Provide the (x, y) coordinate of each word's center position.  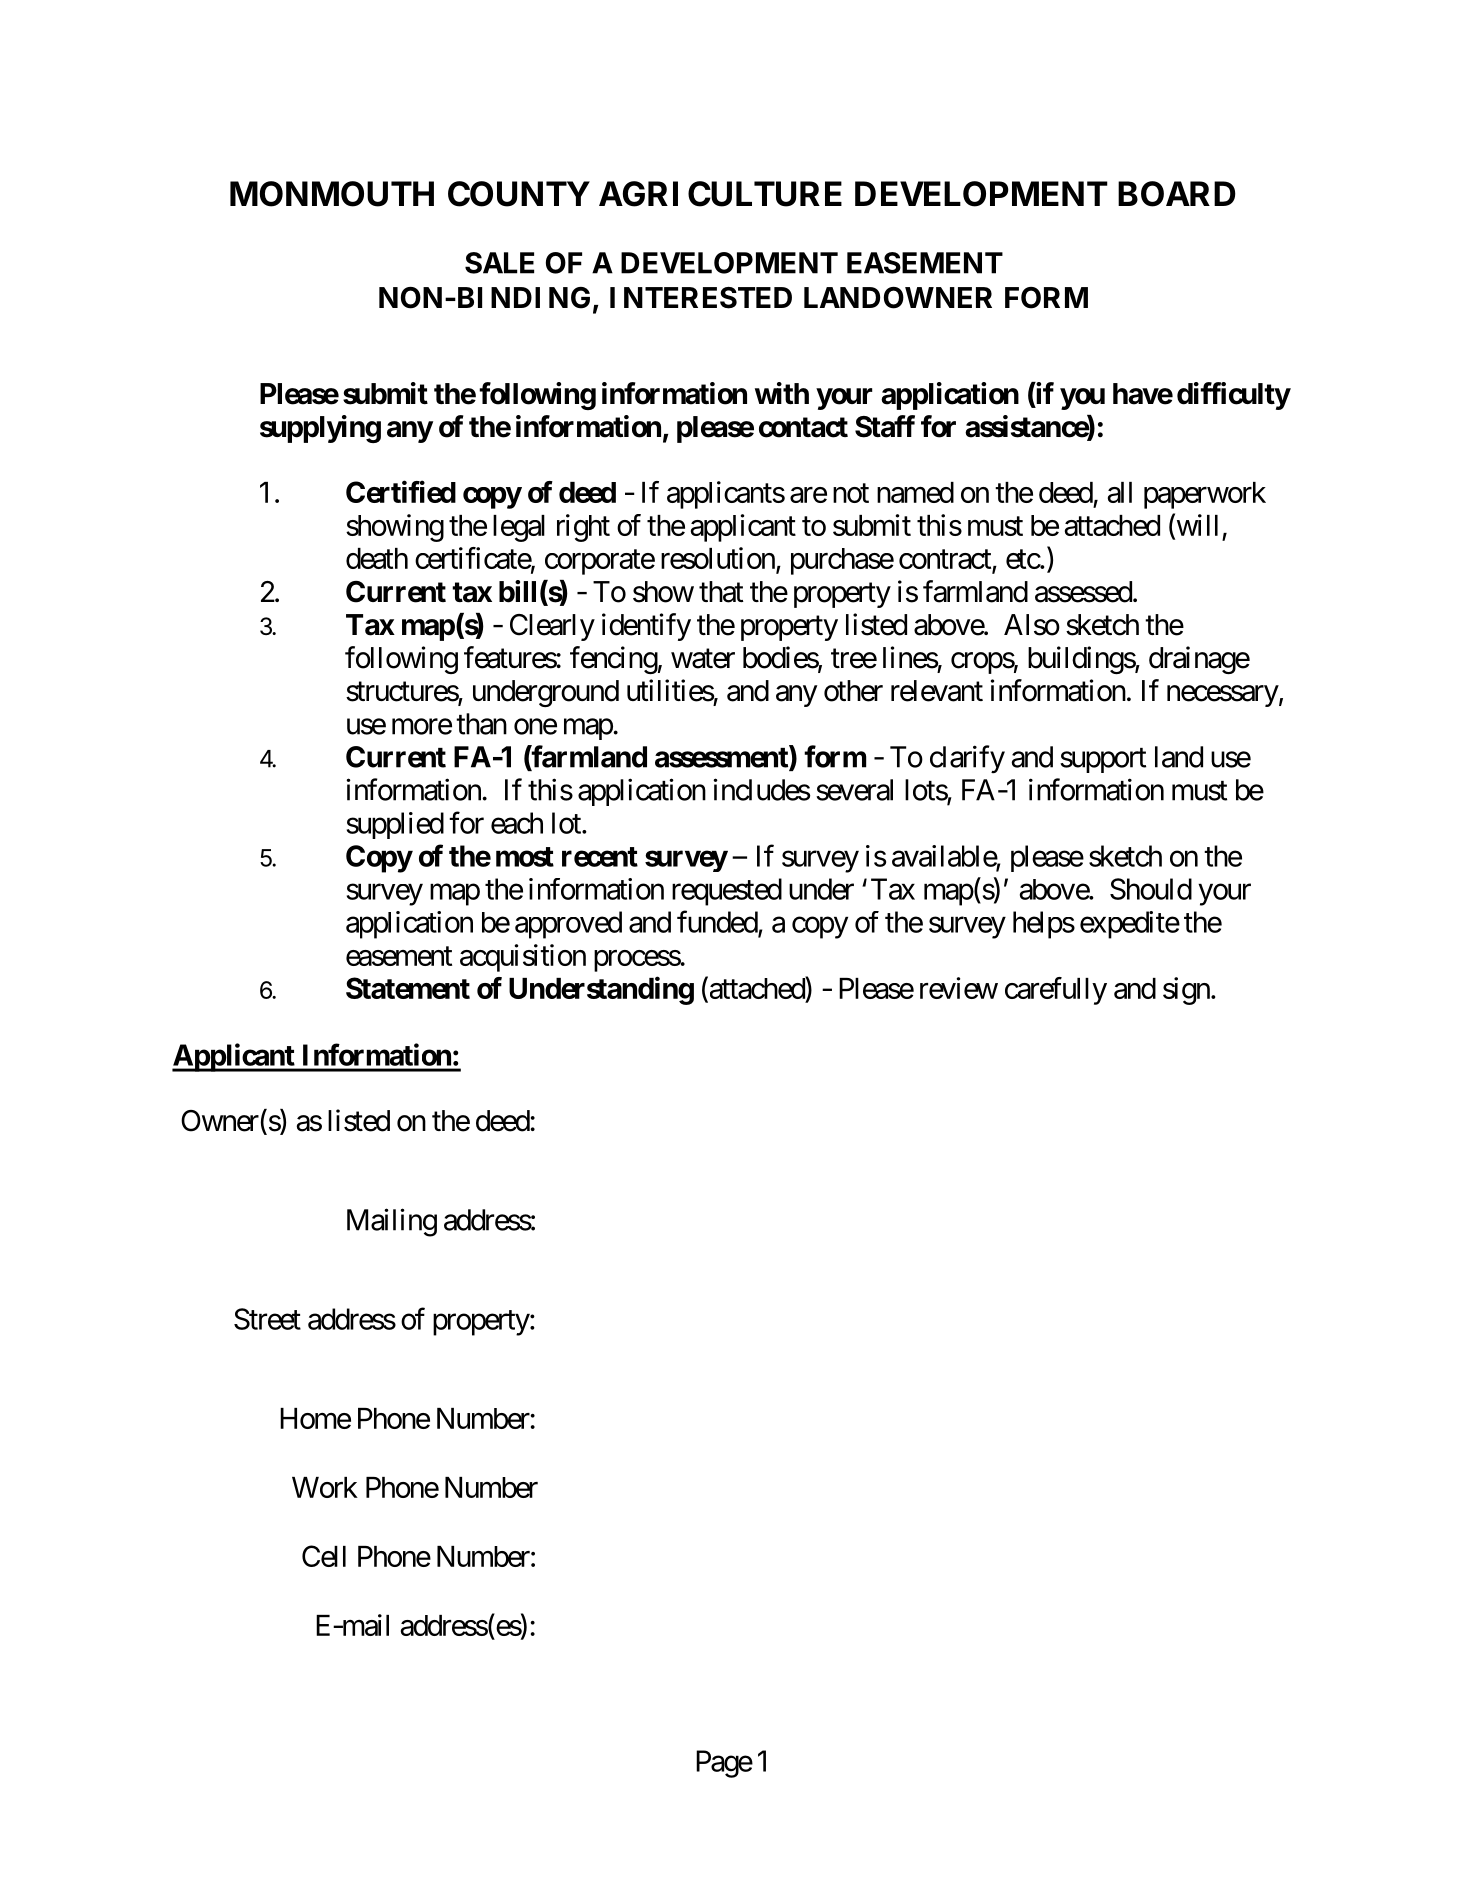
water (703, 659)
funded (718, 922)
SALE (499, 263)
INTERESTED (701, 298)
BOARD (1177, 194)
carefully (1056, 991)
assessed (1083, 592)
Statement (408, 988)
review (959, 988)
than (481, 724)
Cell (324, 1556)
